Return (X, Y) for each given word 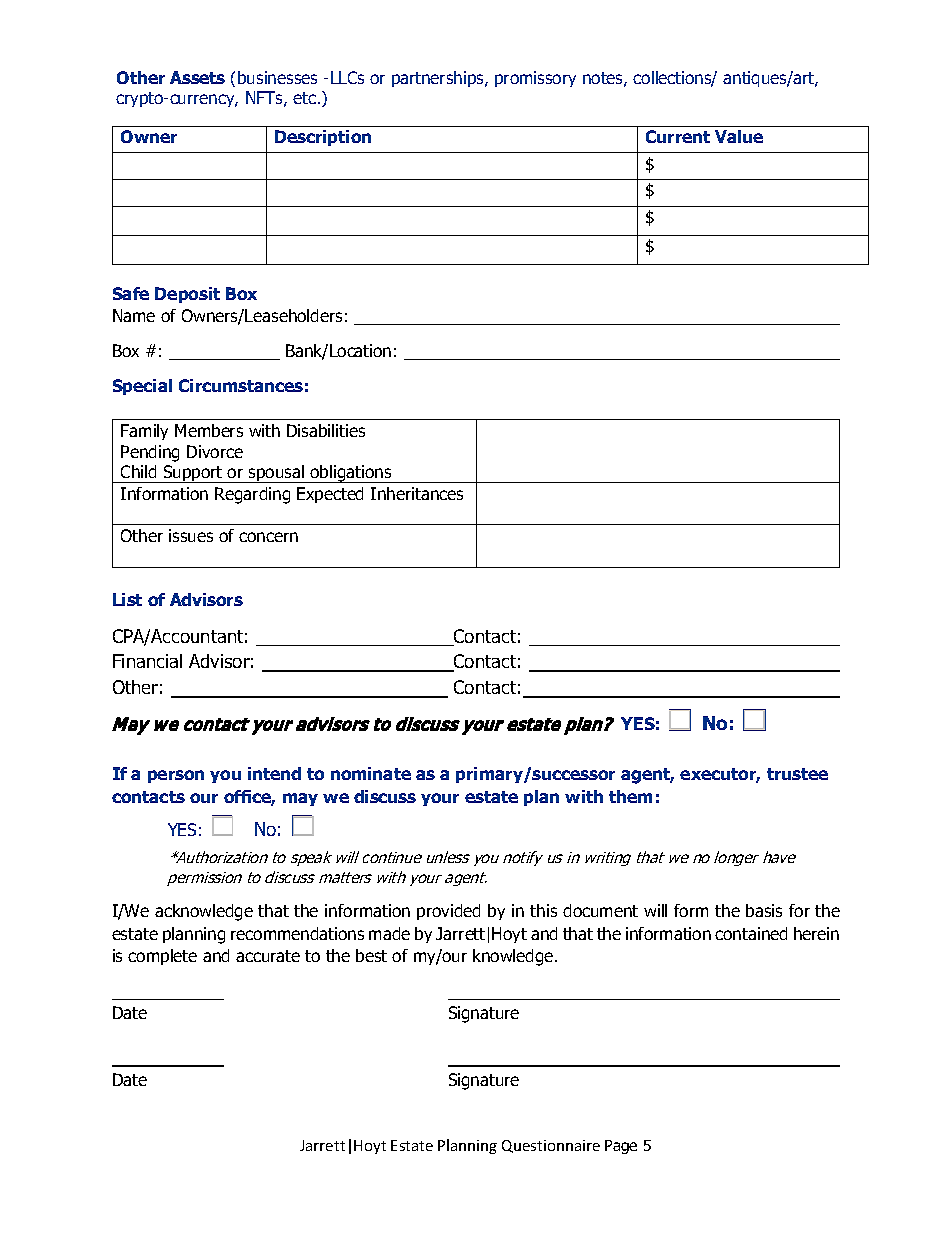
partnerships (439, 79)
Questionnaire (551, 1146)
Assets (197, 77)
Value (739, 136)
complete (162, 957)
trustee (797, 774)
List (127, 599)
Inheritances (417, 493)
